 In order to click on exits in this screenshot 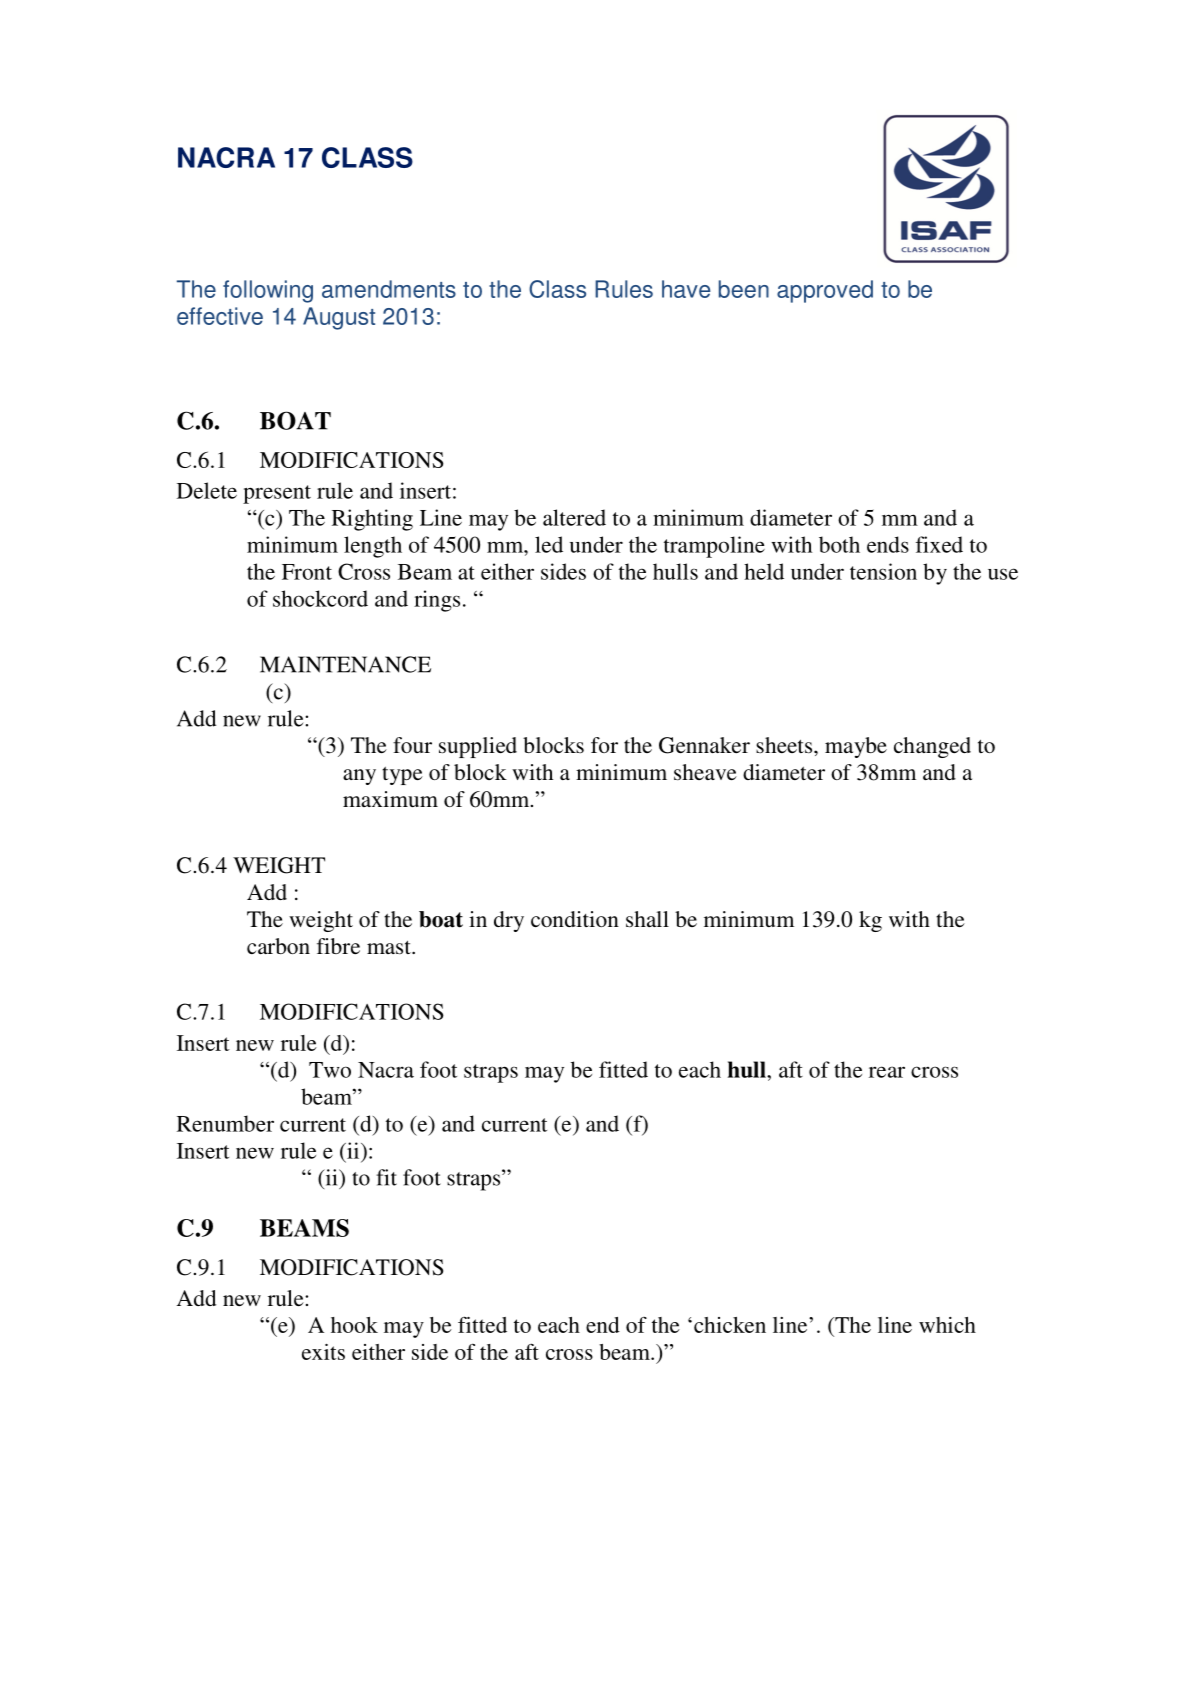, I will do `click(323, 1352)`.
